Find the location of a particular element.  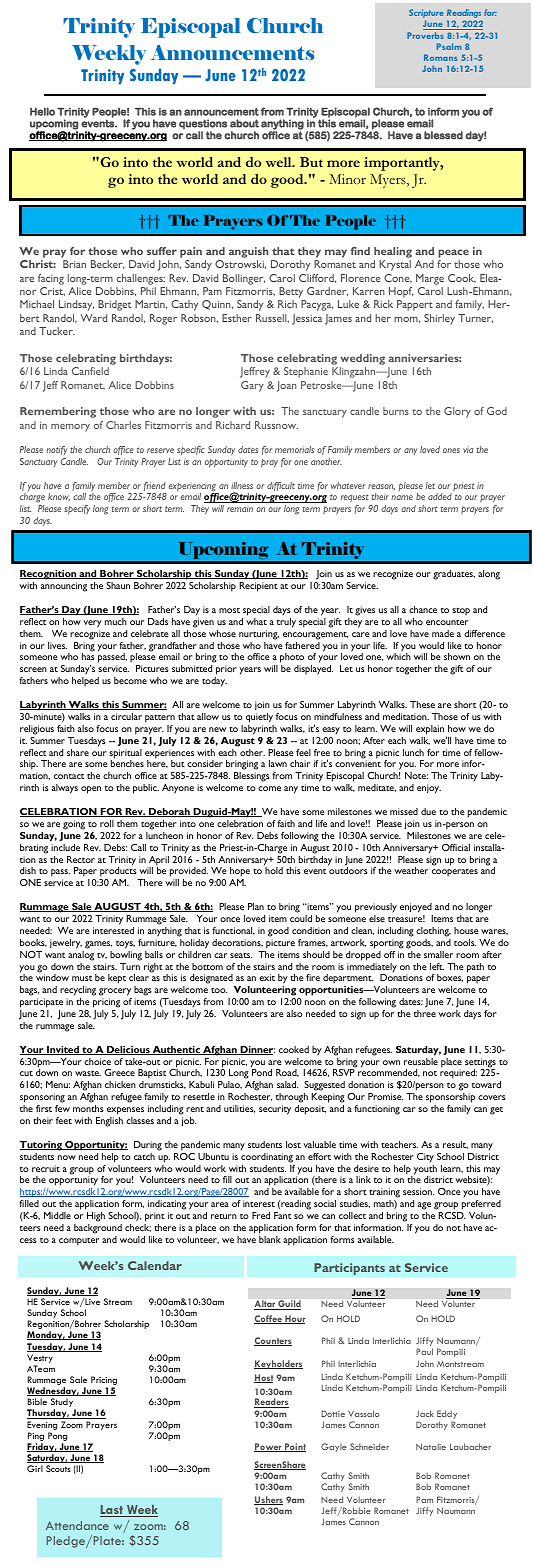

Natalie is located at coordinates (431, 1446).
